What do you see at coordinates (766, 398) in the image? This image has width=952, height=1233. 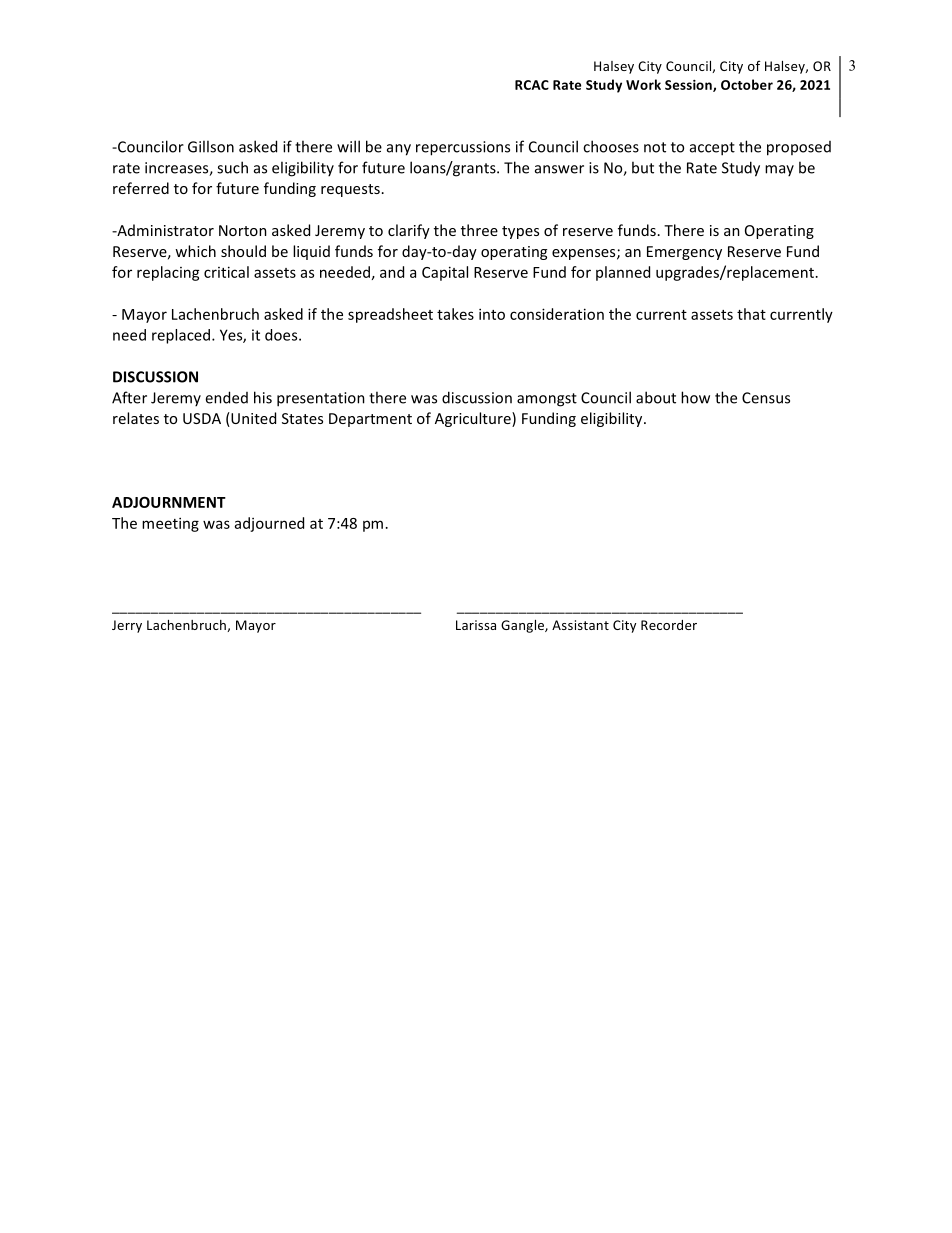 I see `Census` at bounding box center [766, 398].
